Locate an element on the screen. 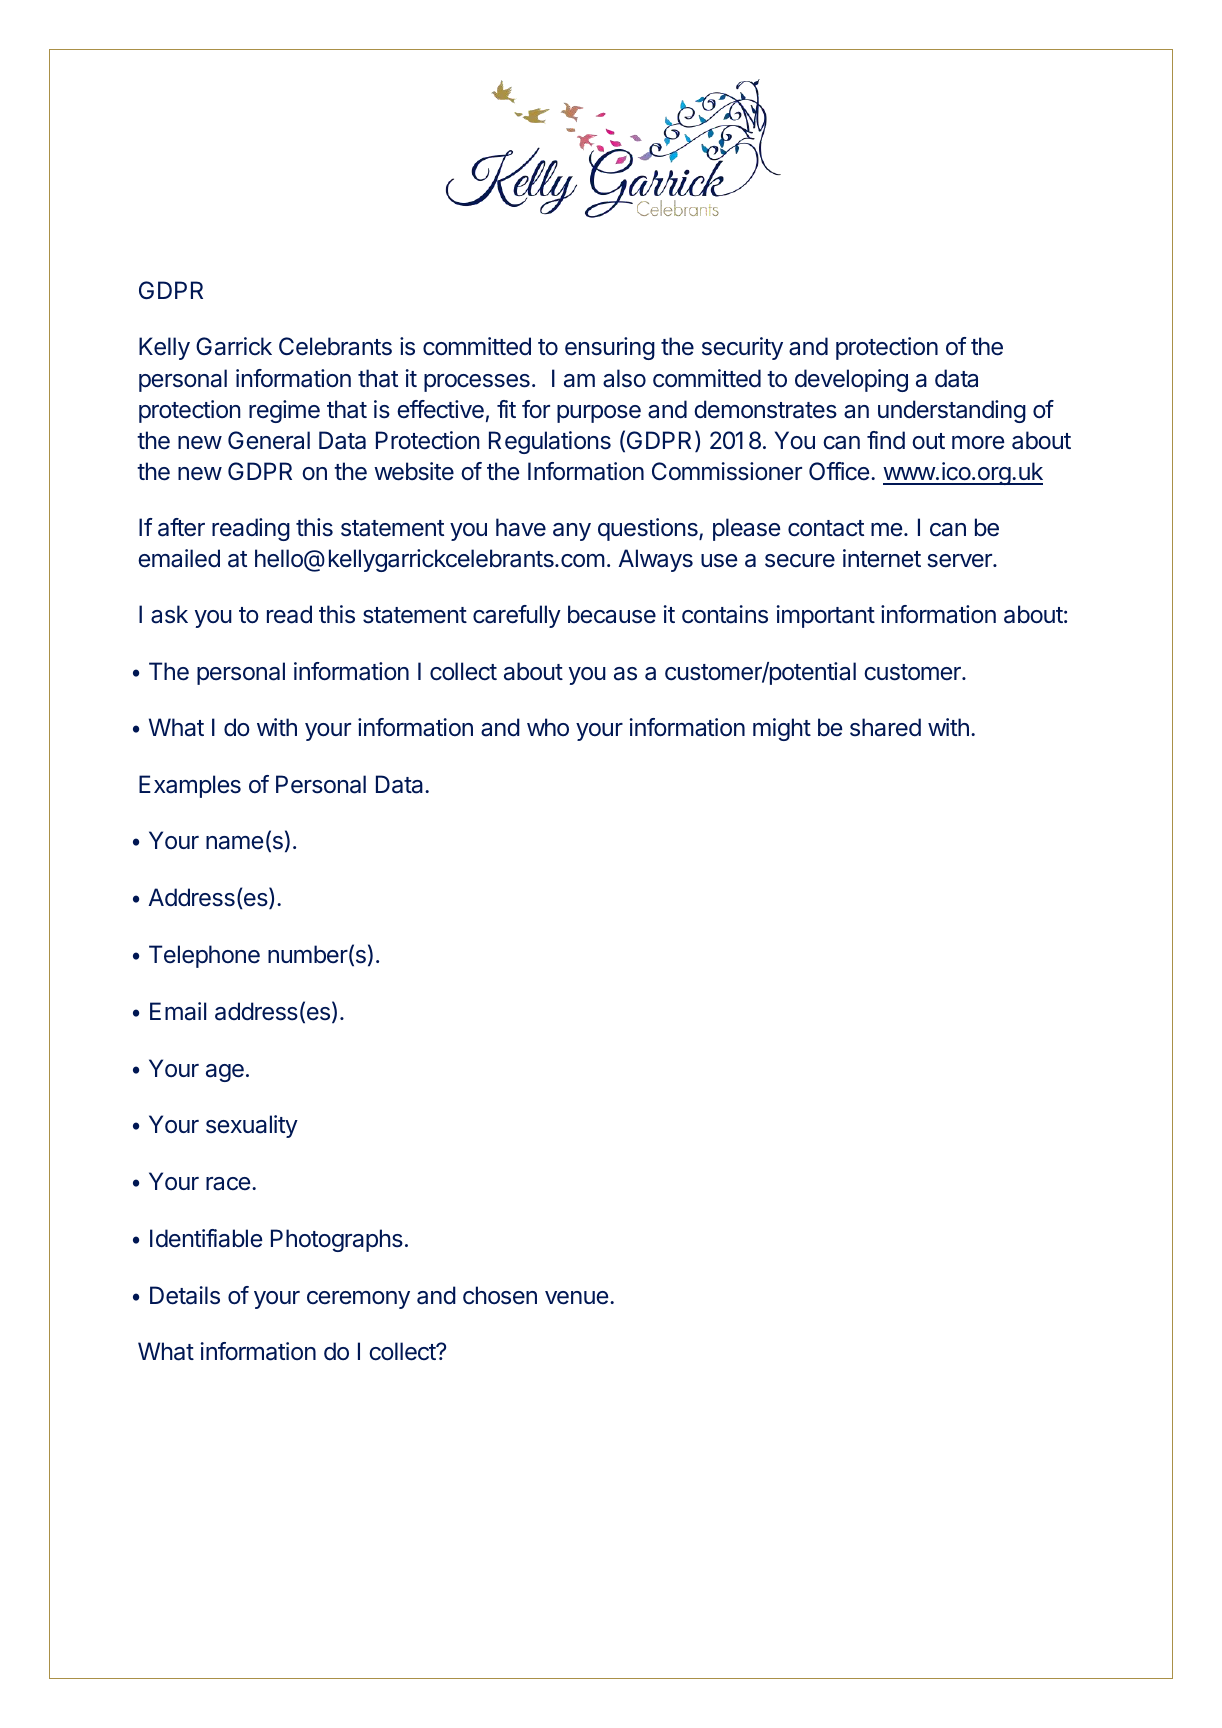 Image resolution: width=1222 pixels, height=1728 pixels. Identifiable is located at coordinates (206, 1238).
